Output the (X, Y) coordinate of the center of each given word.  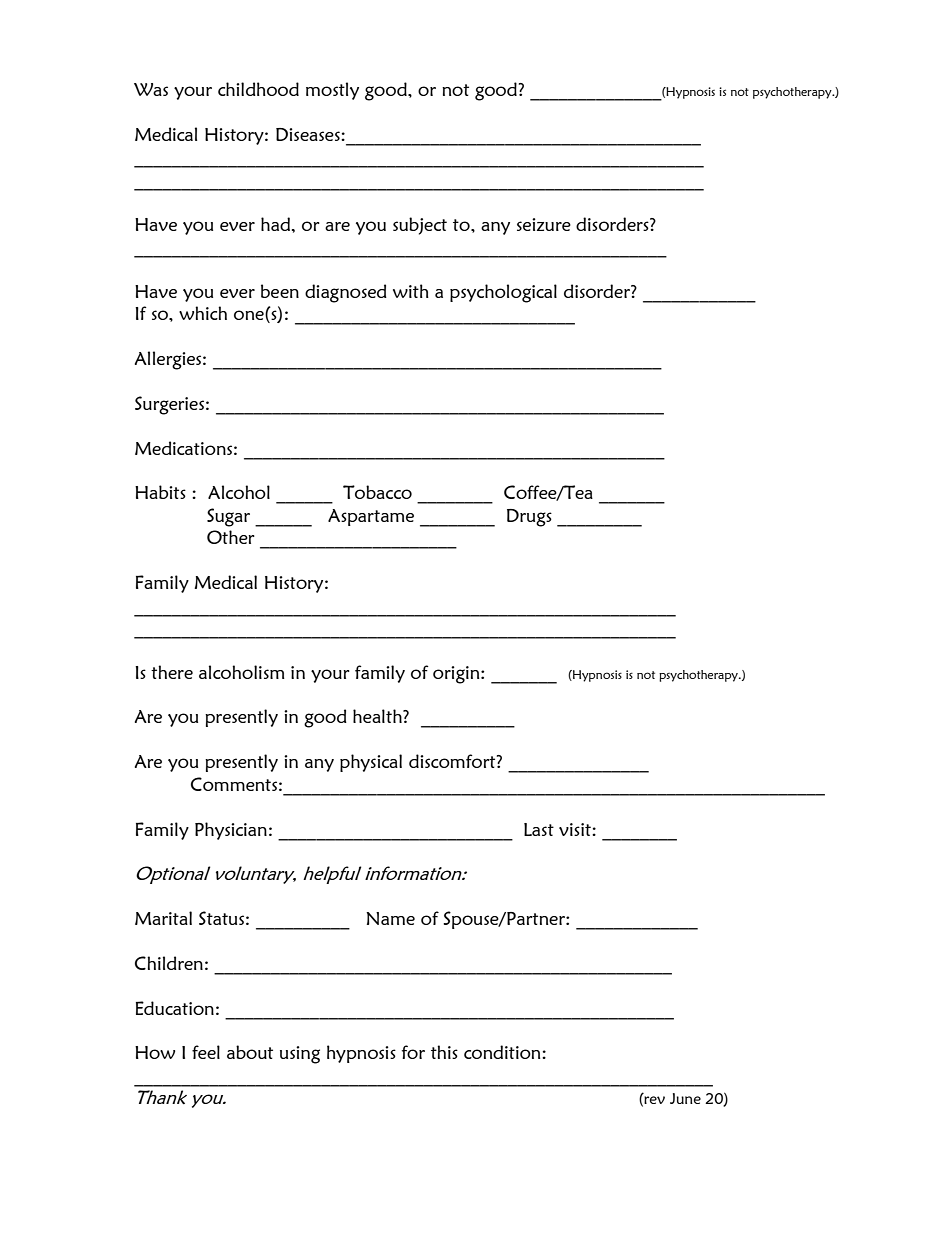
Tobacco (377, 492)
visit (576, 829)
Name (390, 918)
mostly (332, 91)
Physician (231, 831)
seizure (544, 224)
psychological (503, 293)
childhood (258, 89)
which (203, 313)
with (411, 291)
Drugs (529, 518)
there (172, 672)
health (378, 716)
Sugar (228, 517)
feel (206, 1052)
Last (539, 829)
